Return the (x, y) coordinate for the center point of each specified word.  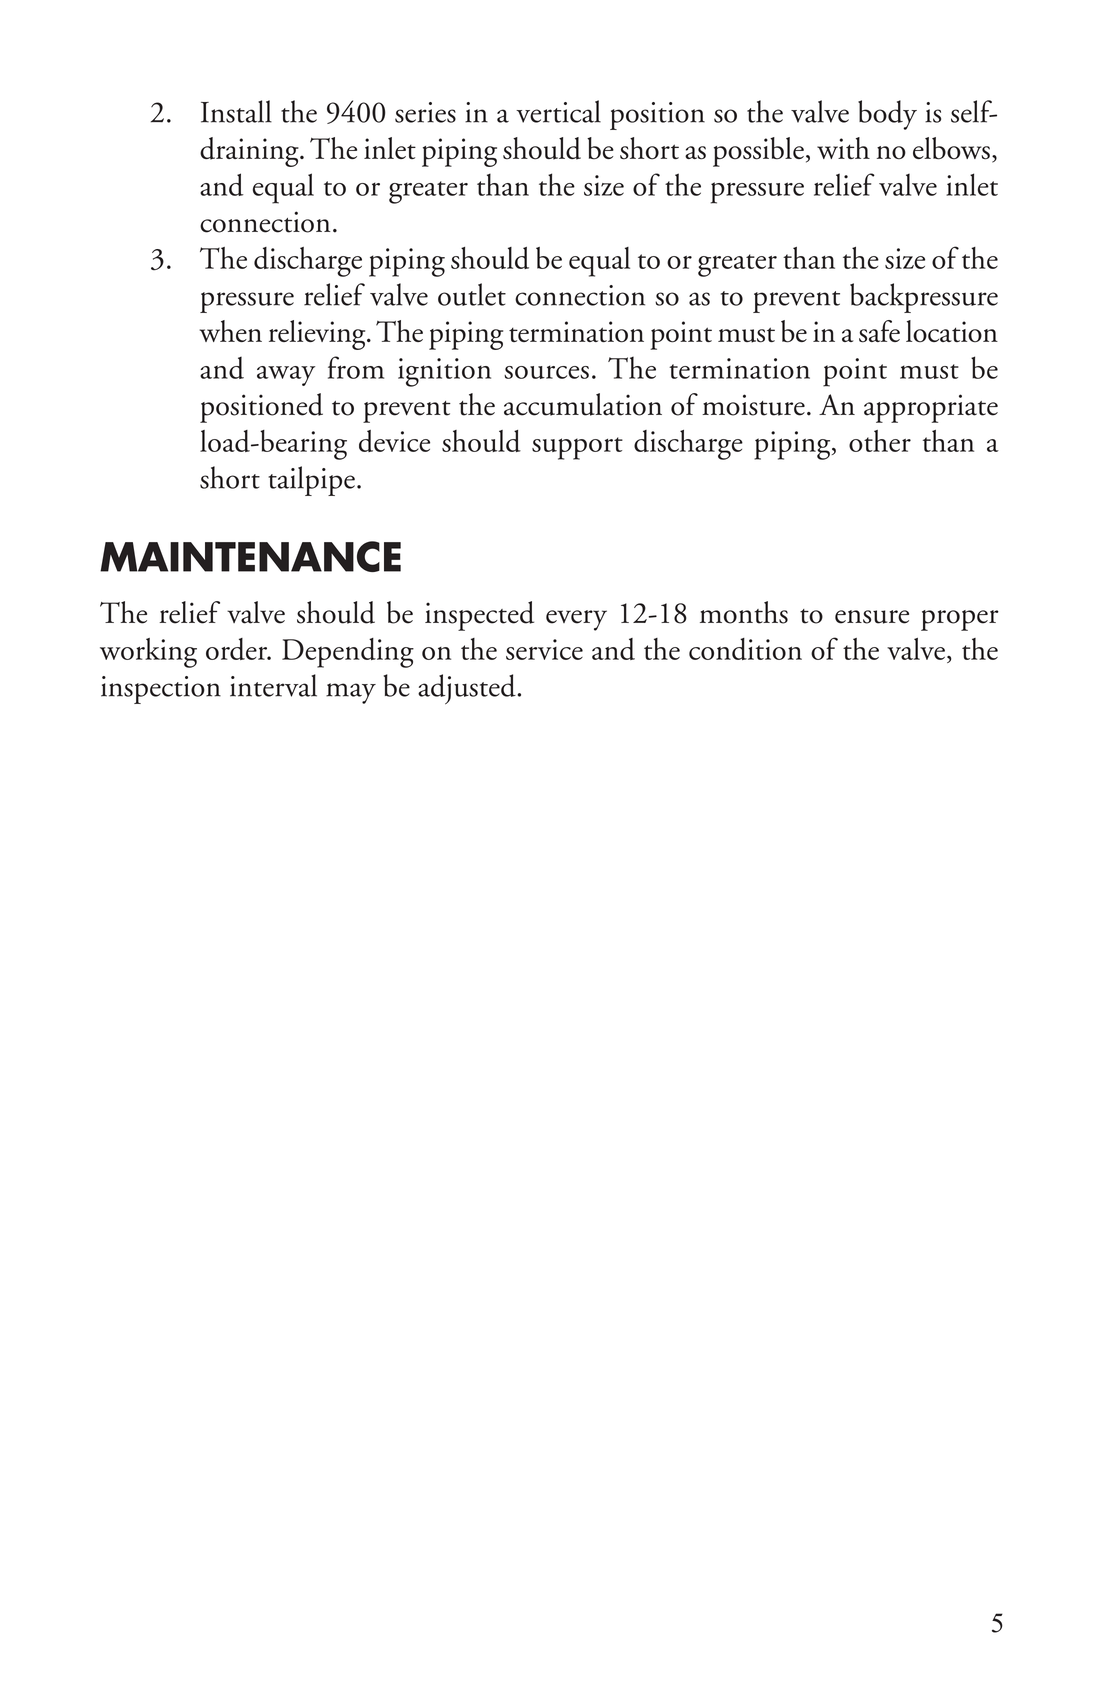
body (887, 115)
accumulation (583, 404)
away (286, 376)
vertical (558, 111)
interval (273, 685)
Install (236, 111)
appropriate (931, 408)
